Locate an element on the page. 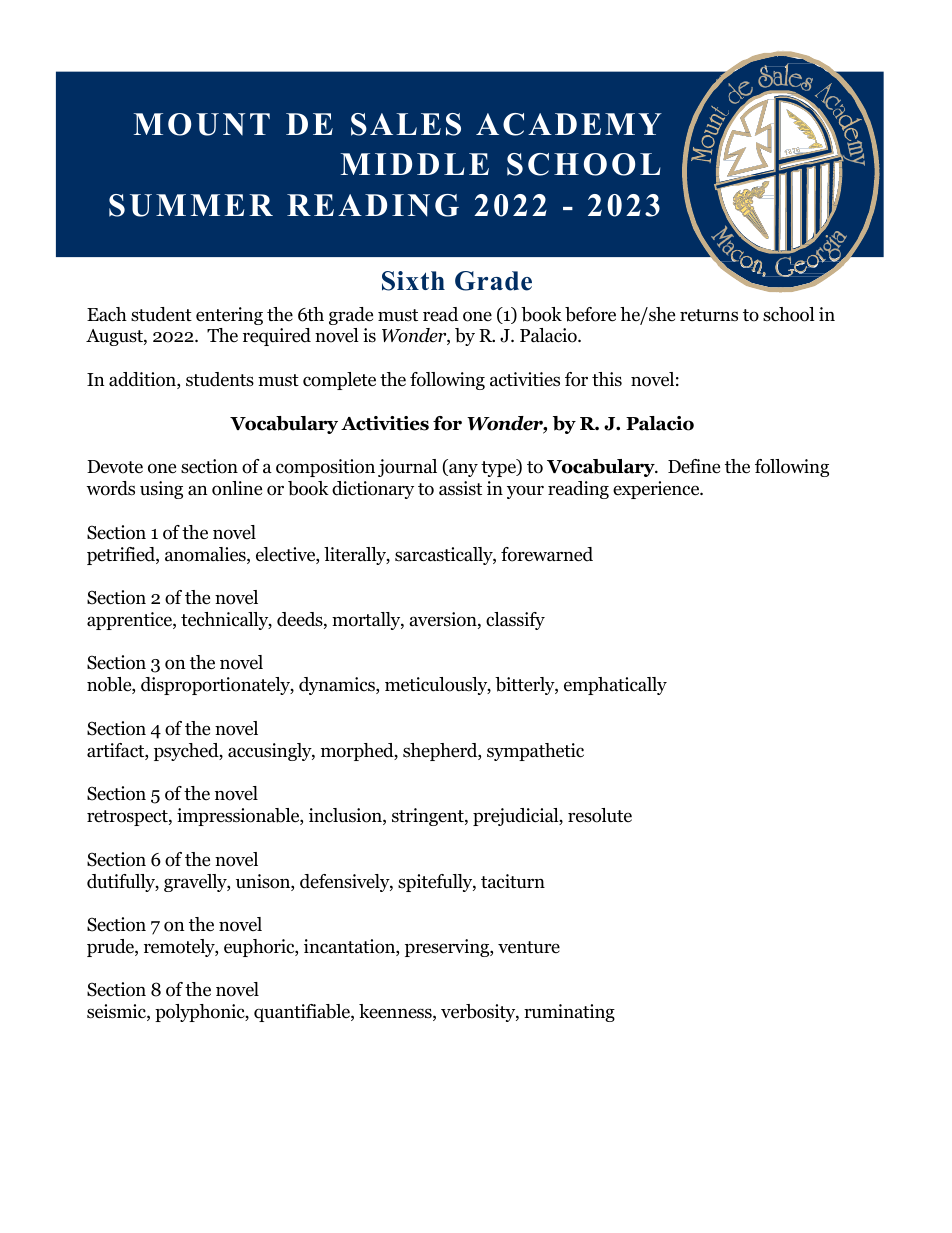 The width and height of the image is (952, 1233). Devote is located at coordinates (115, 467).
